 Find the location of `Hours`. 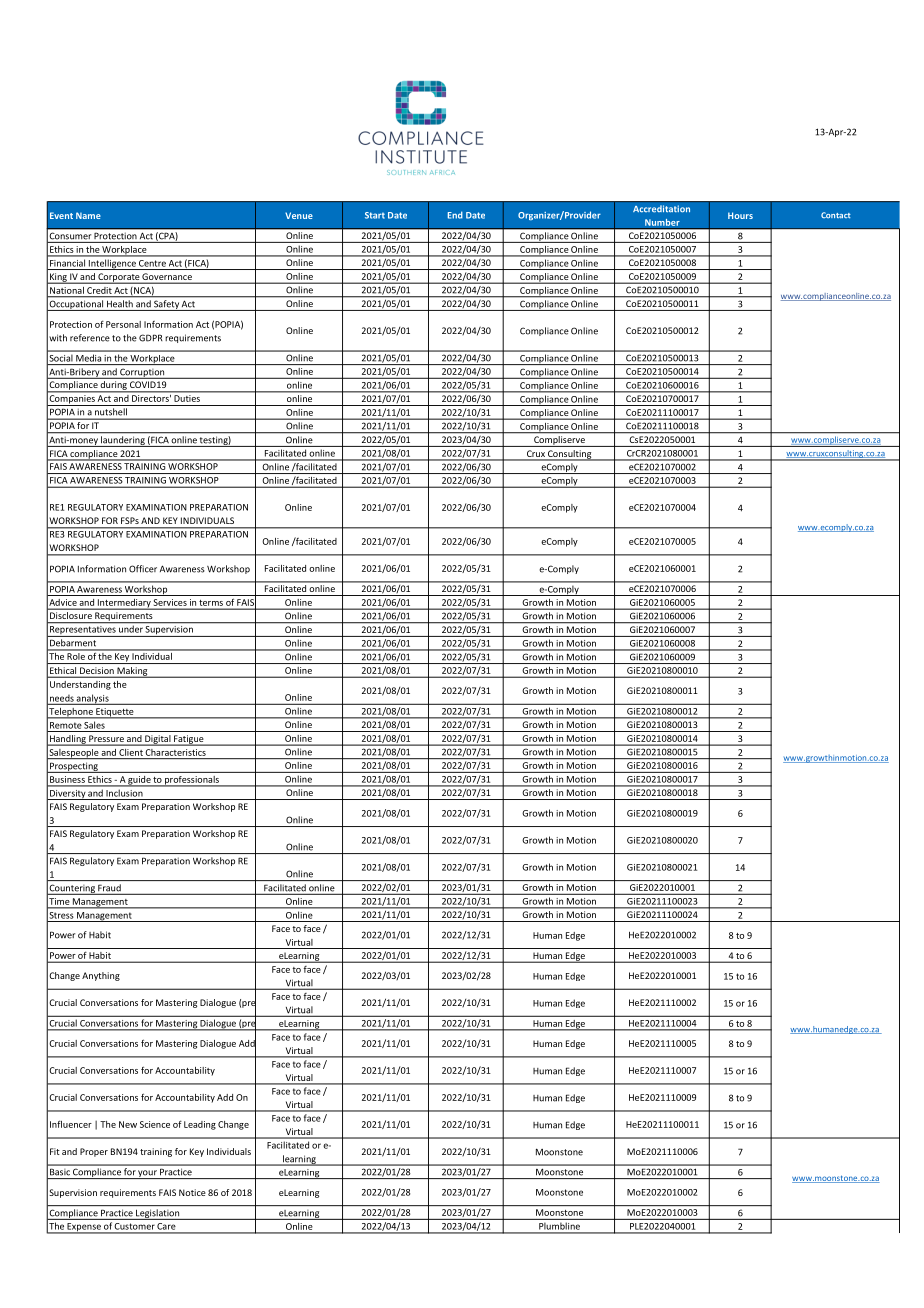

Hours is located at coordinates (740, 215).
